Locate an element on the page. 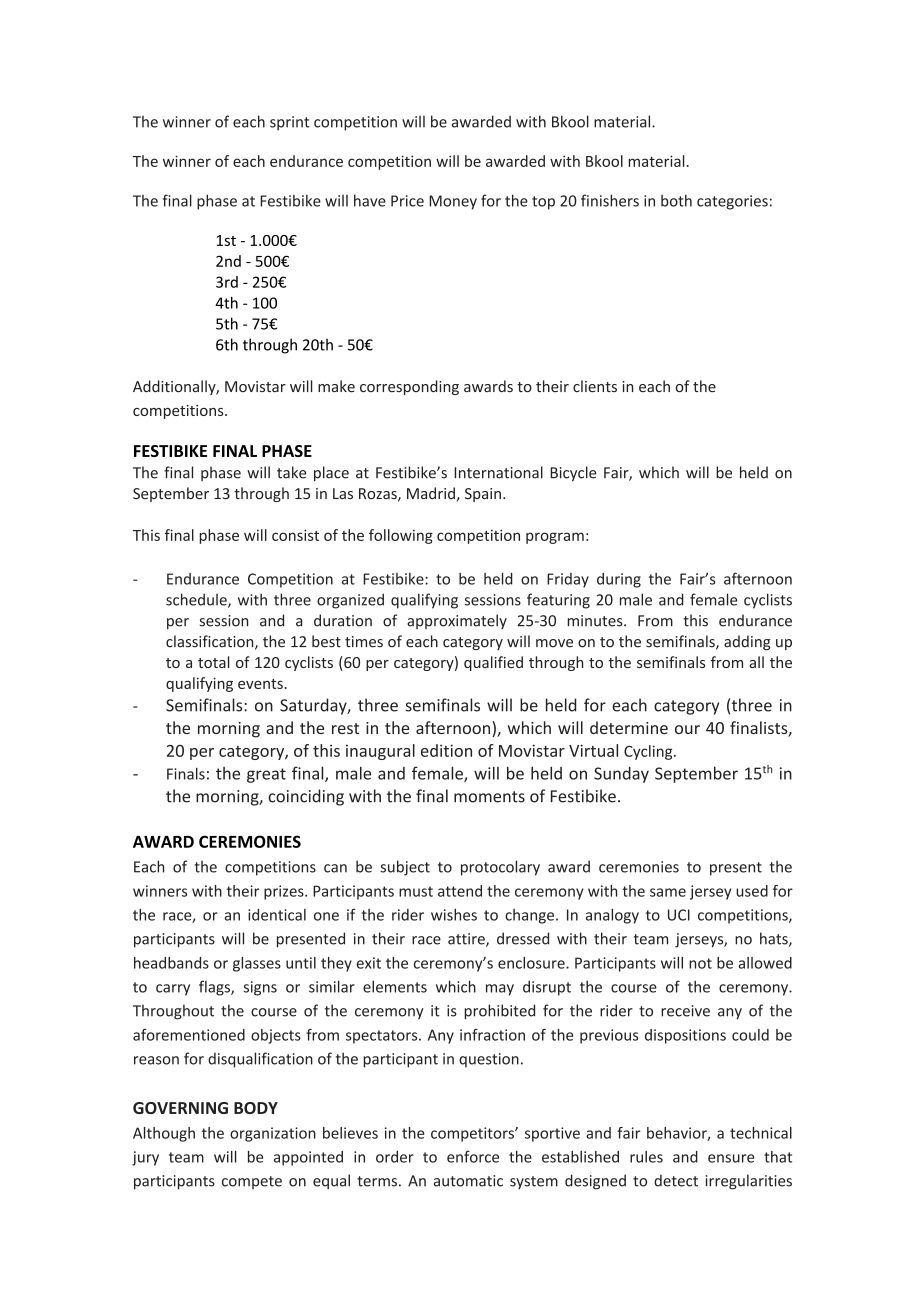  schedule is located at coordinates (197, 600).
